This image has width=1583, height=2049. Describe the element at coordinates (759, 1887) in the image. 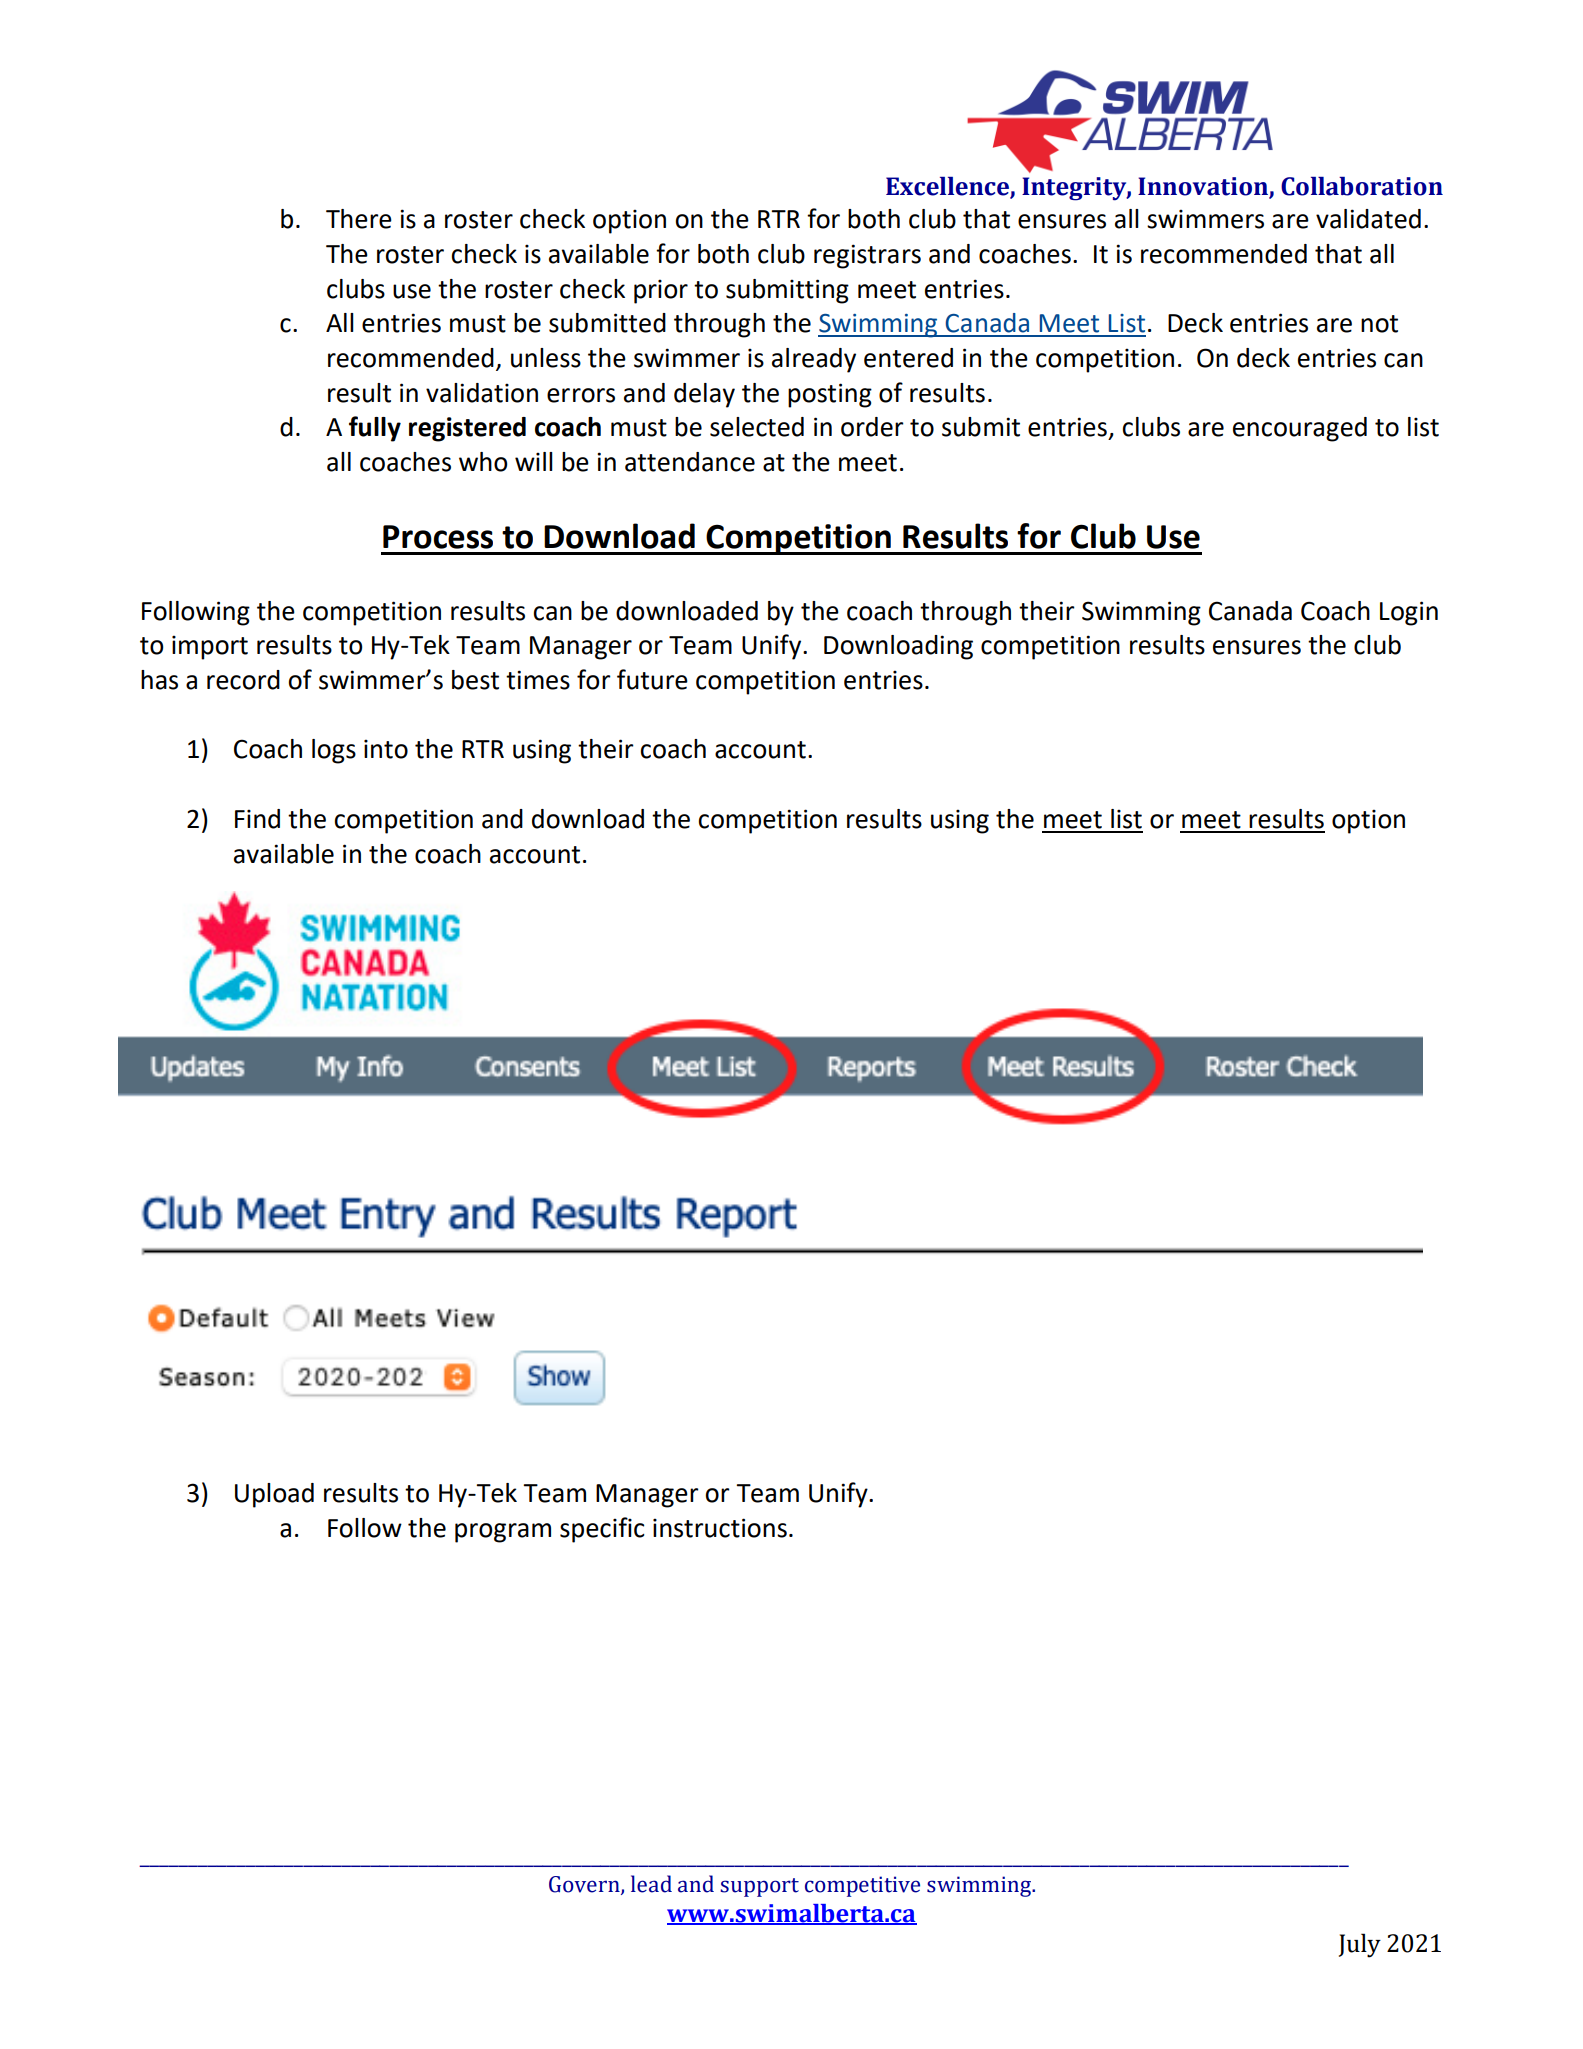

I see `support` at that location.
